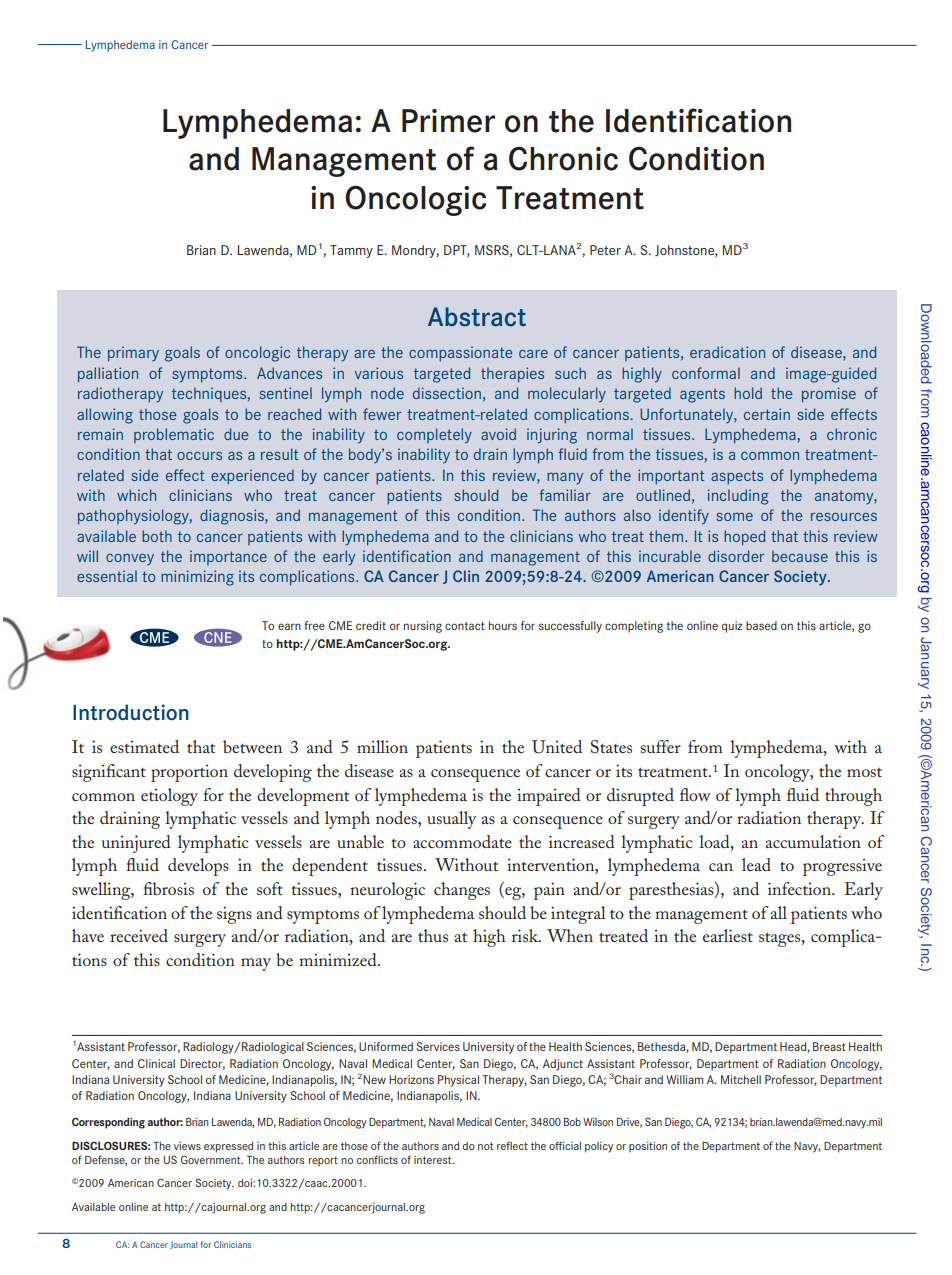 The width and height of the screenshot is (952, 1275). I want to click on Mitchell, so click(741, 1079).
